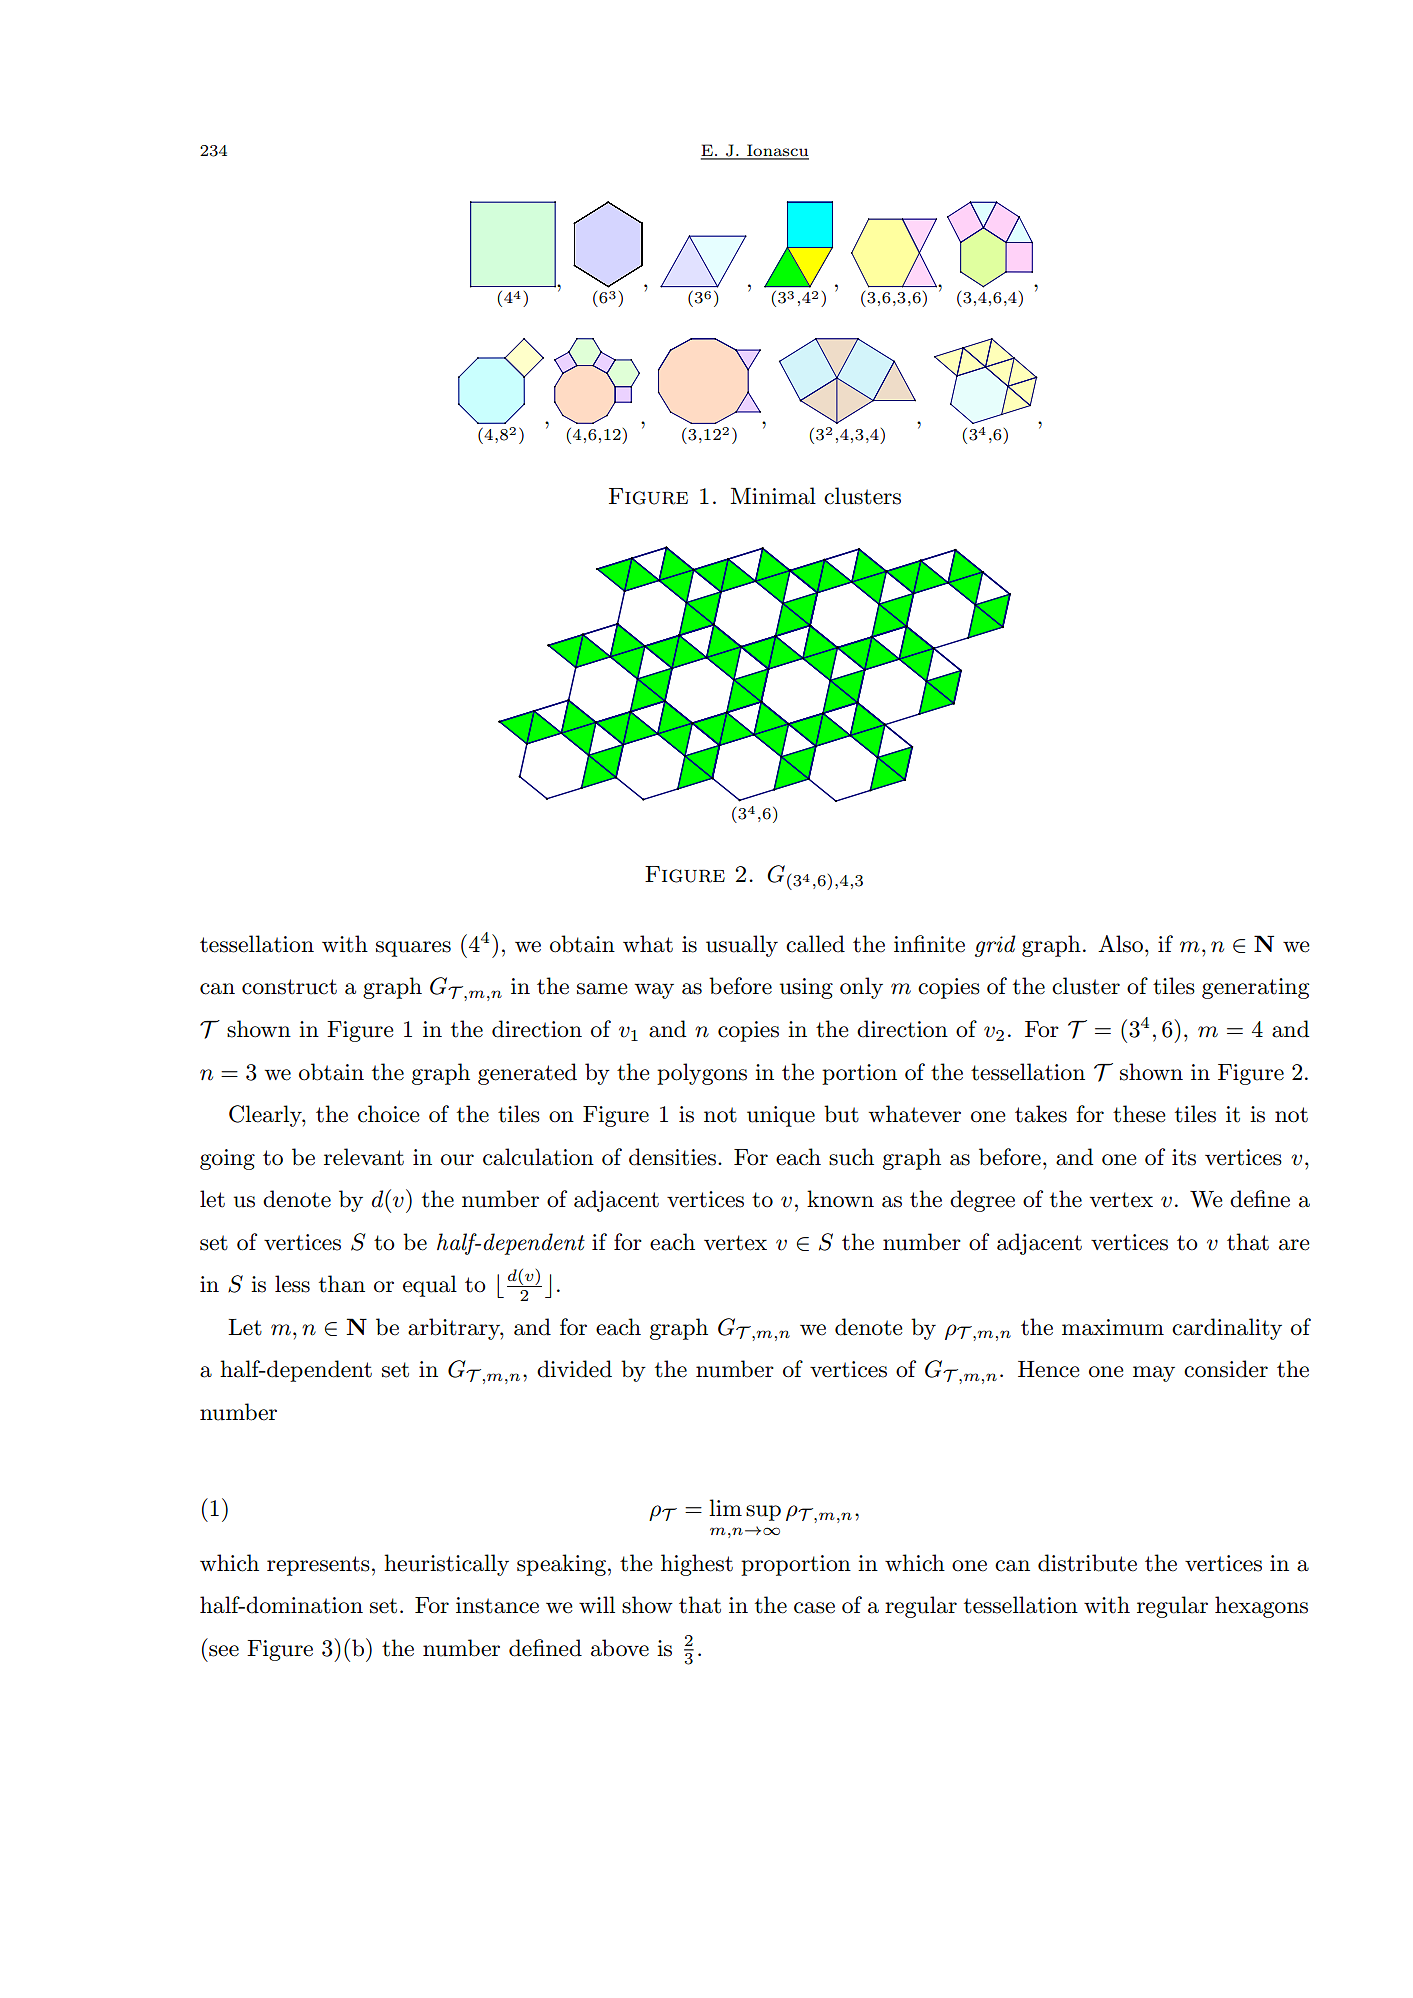 The width and height of the document is (1413, 1998). Describe the element at coordinates (840, 1199) in the document. I see `known` at that location.
